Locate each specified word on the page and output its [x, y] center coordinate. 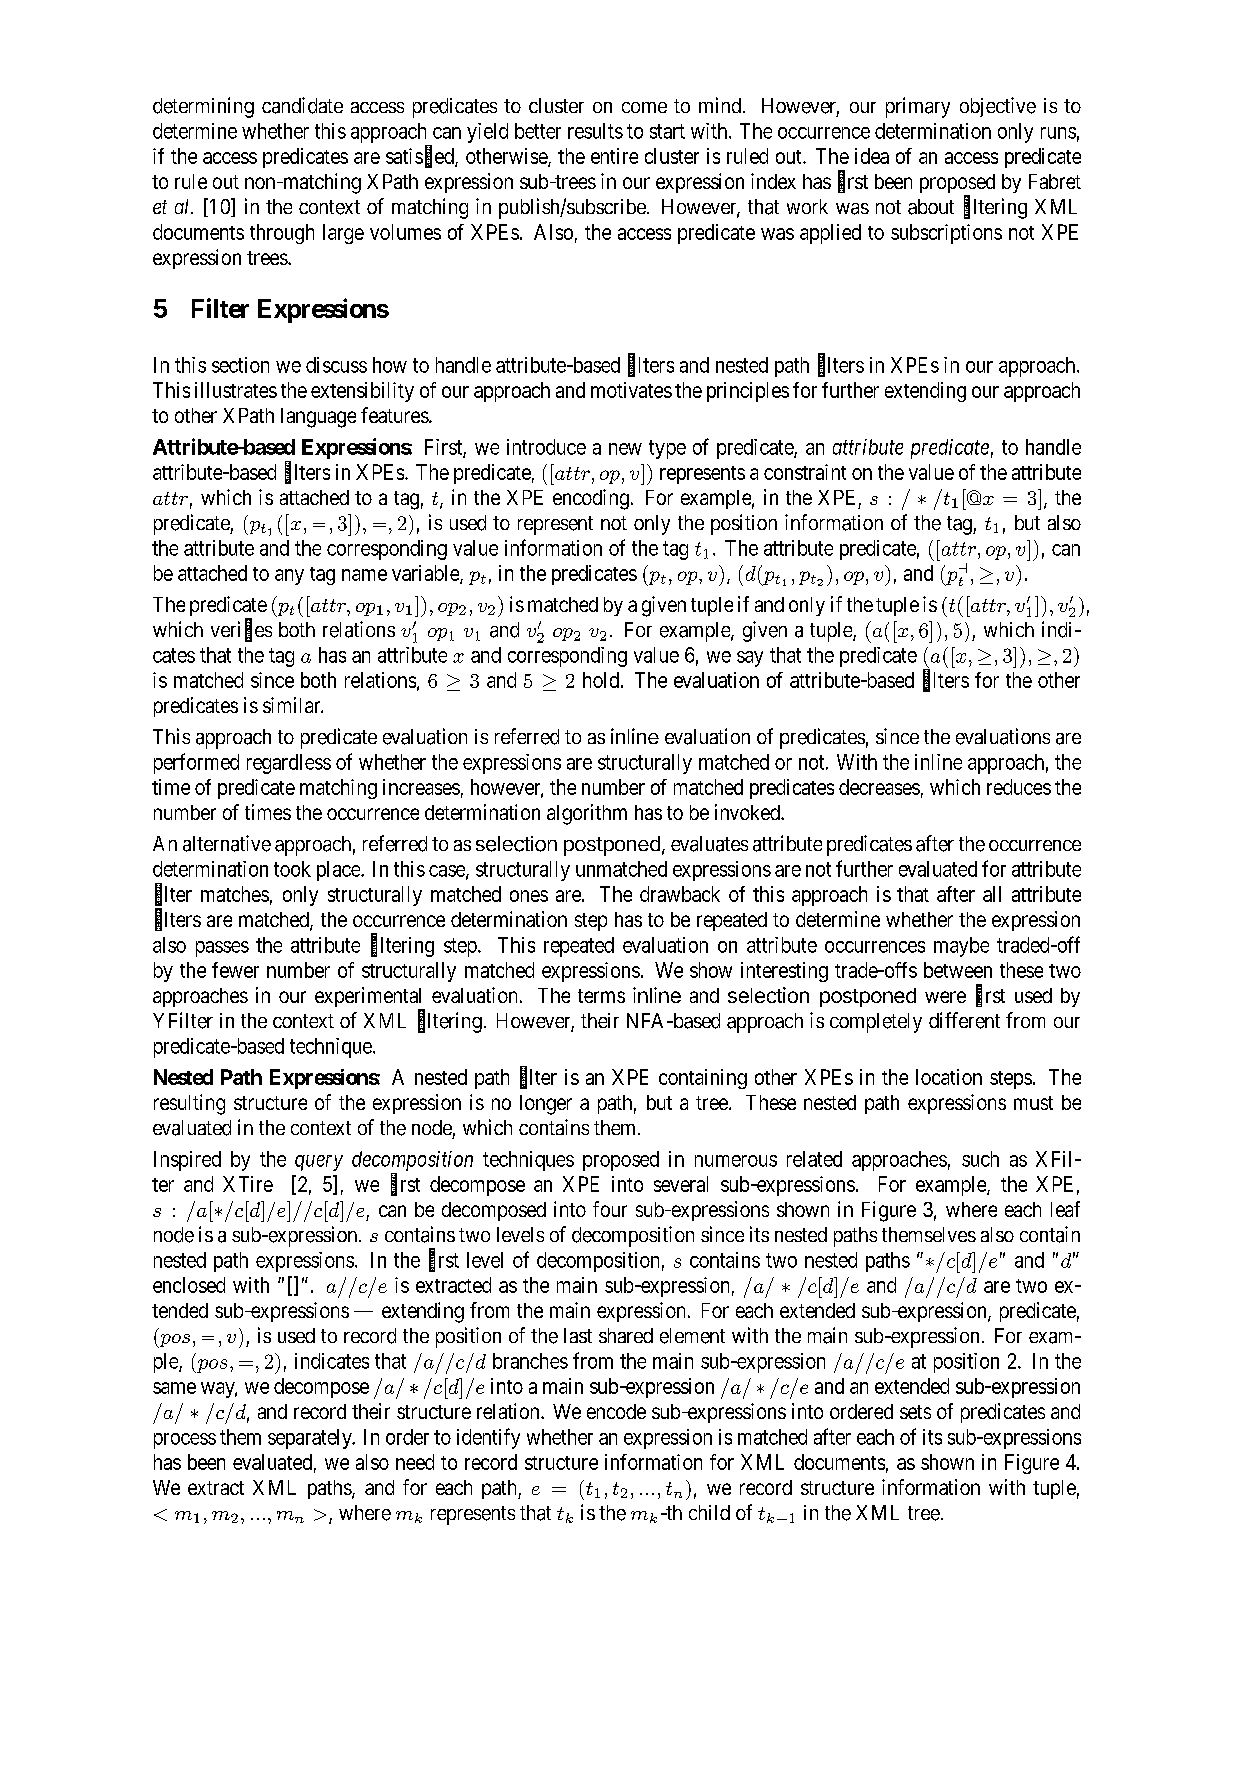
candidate [302, 105]
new [625, 449]
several [681, 1184]
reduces [1019, 787]
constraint [805, 472]
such [980, 1159]
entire [614, 156]
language [318, 418]
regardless [289, 764]
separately [311, 1439]
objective [998, 107]
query [319, 1163]
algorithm [587, 814]
